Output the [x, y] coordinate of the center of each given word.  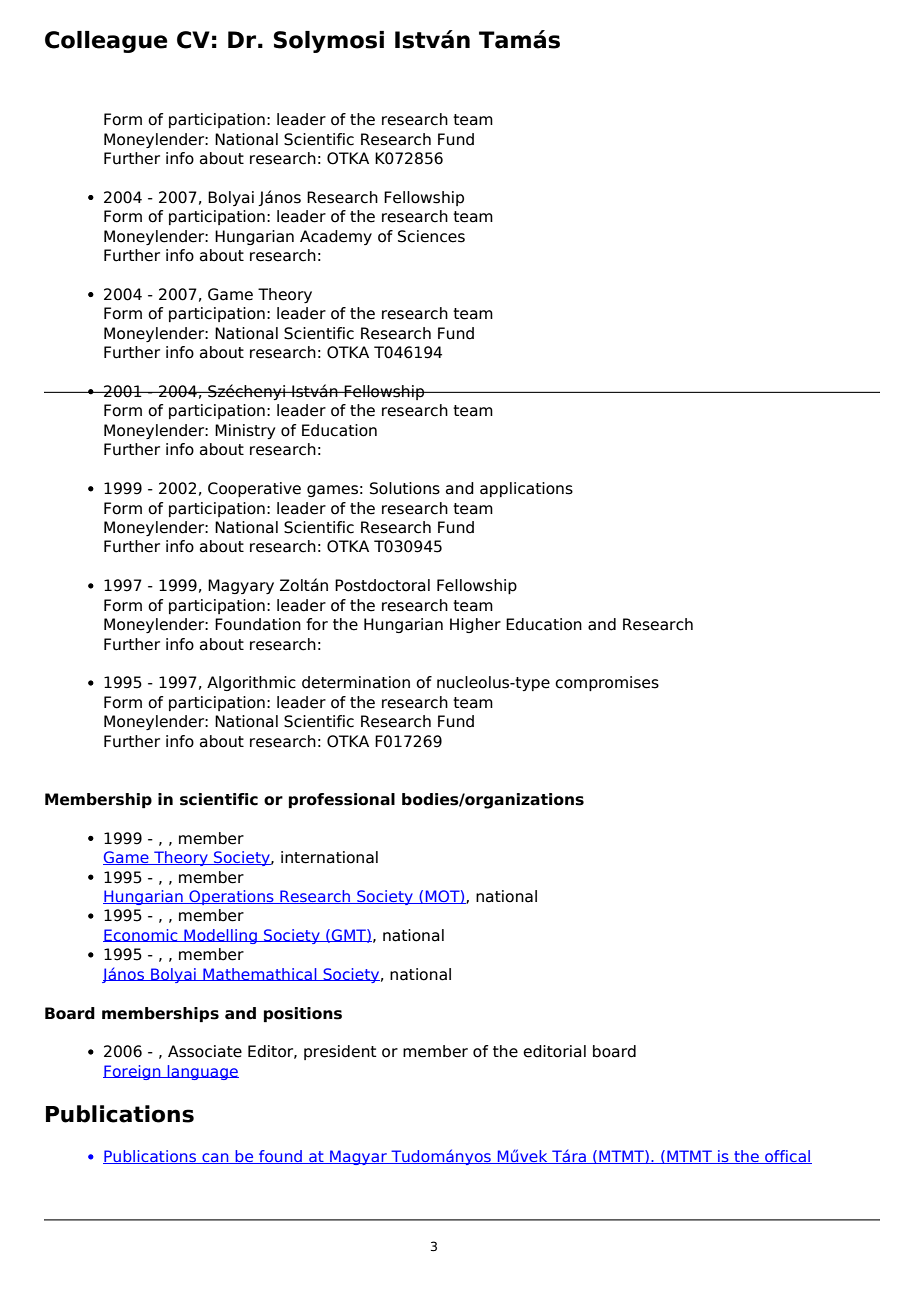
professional [342, 800]
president [340, 1052]
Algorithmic [251, 683]
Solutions [405, 488]
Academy [336, 237]
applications [526, 489]
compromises [607, 683]
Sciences [431, 236]
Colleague [106, 42]
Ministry [245, 431]
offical [787, 1157]
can [215, 1158]
